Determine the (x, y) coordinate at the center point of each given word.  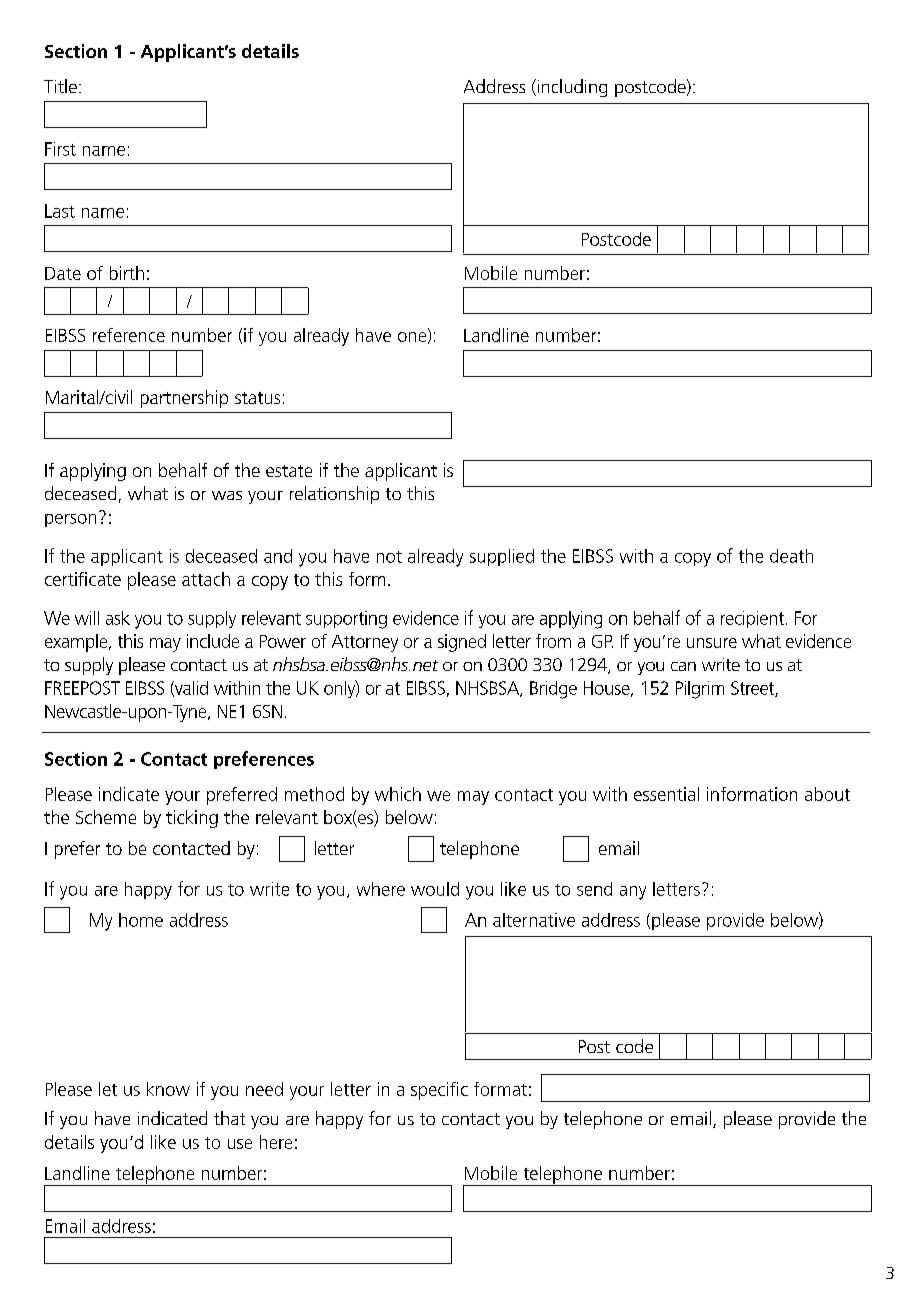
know (168, 1089)
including (571, 88)
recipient (754, 619)
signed (462, 643)
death (791, 556)
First (60, 149)
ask (118, 618)
